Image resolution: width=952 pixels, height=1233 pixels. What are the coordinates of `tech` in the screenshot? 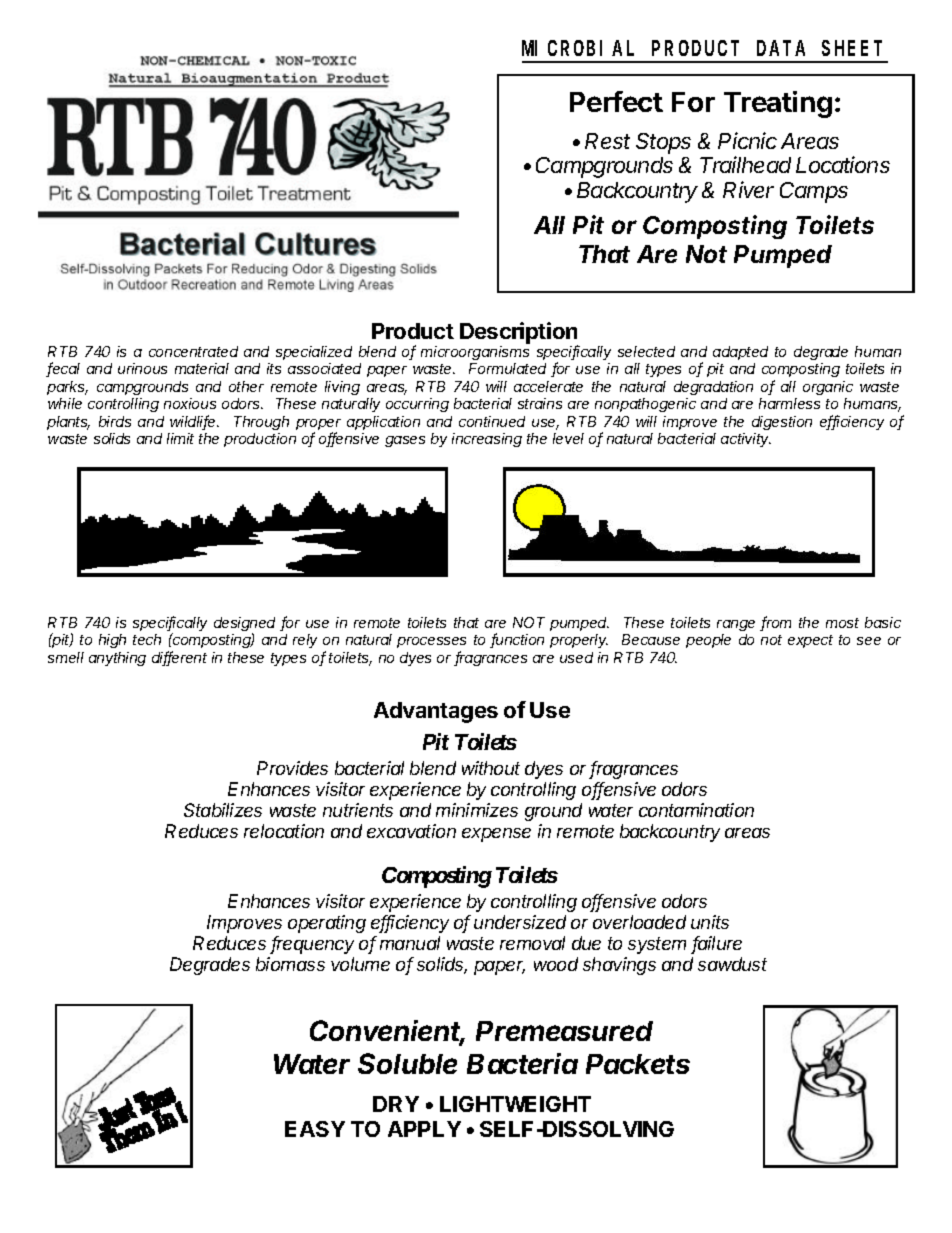 It's located at (147, 639).
